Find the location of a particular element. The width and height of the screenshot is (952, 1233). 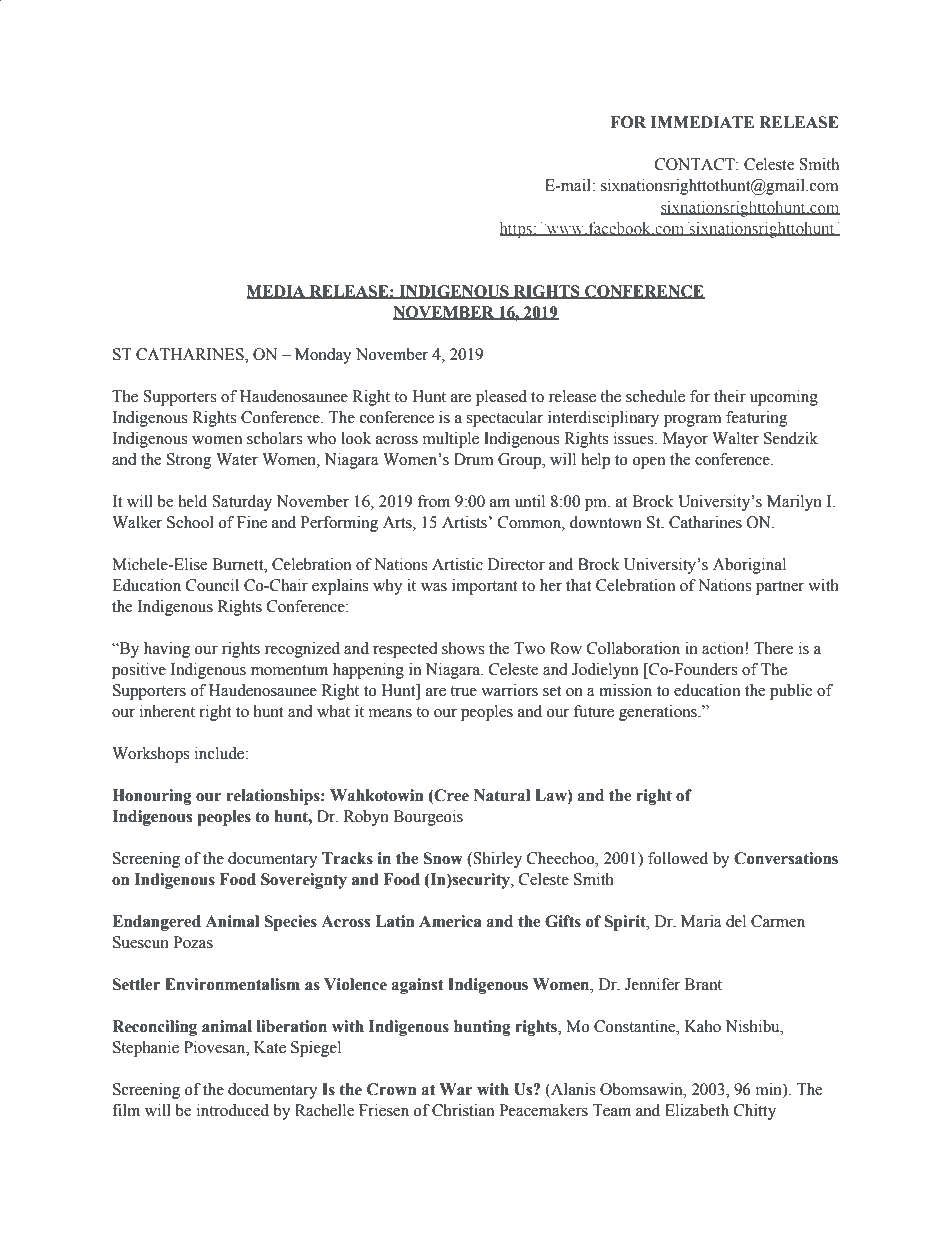

Monday is located at coordinates (323, 356).
